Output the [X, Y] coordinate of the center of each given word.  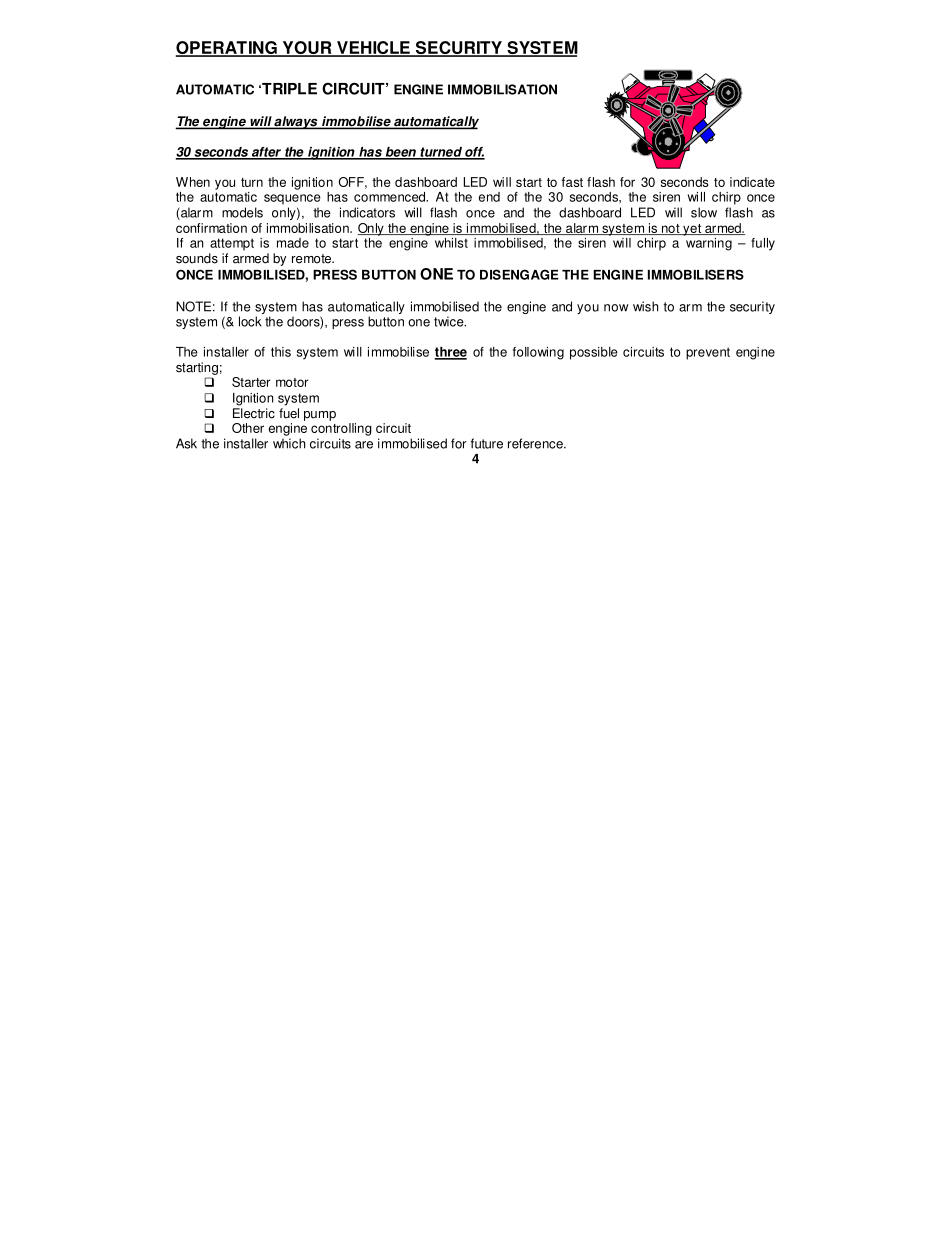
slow [704, 212]
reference [536, 443]
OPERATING [227, 49]
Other [248, 428]
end [489, 197]
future [487, 443]
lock [250, 321]
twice [450, 321]
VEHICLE [373, 49]
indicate [752, 182]
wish [645, 306]
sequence [292, 199]
